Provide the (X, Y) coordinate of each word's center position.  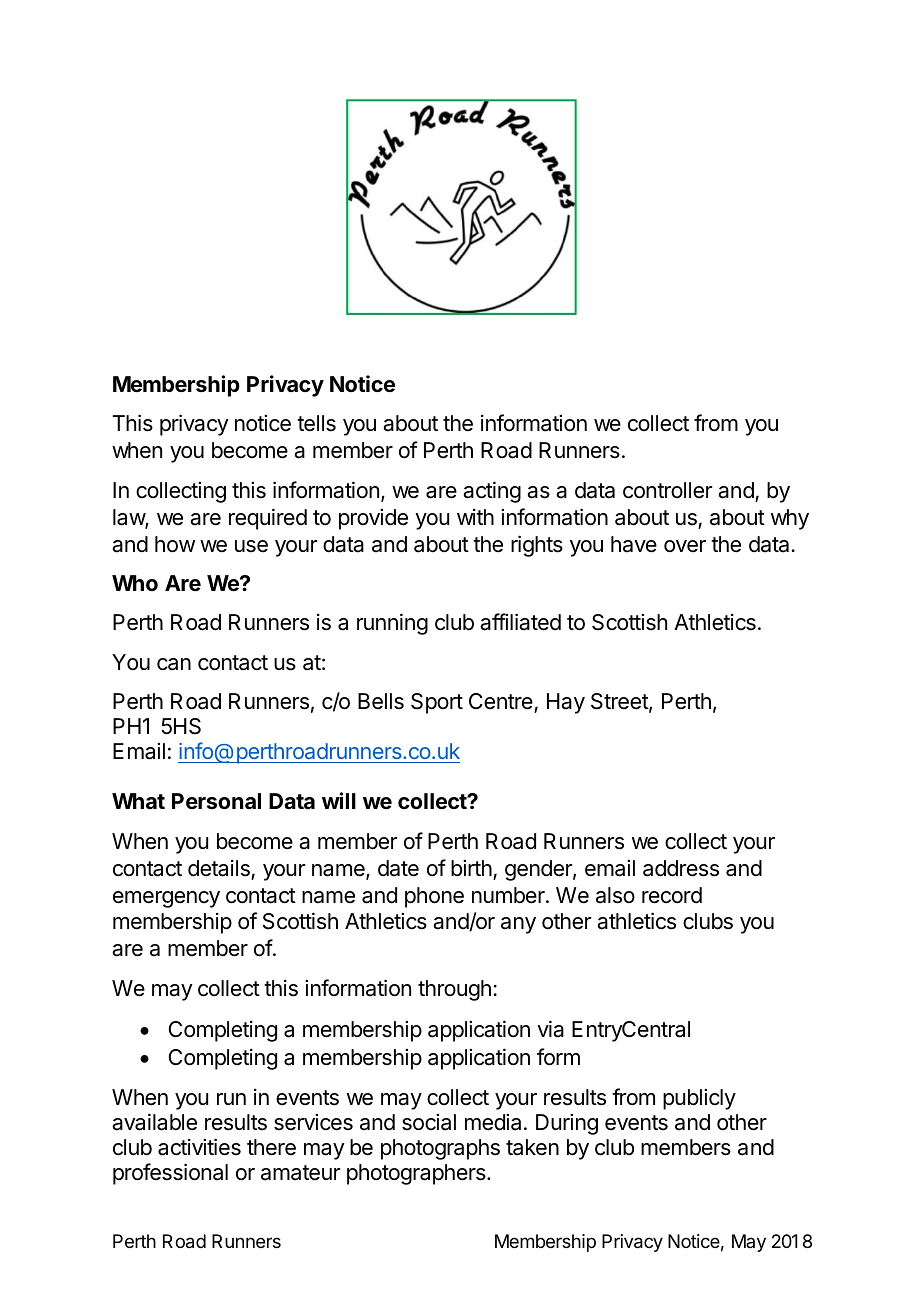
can (174, 664)
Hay (566, 703)
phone (434, 897)
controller (667, 490)
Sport (437, 703)
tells (316, 423)
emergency (166, 899)
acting (492, 492)
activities (199, 1147)
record (672, 895)
